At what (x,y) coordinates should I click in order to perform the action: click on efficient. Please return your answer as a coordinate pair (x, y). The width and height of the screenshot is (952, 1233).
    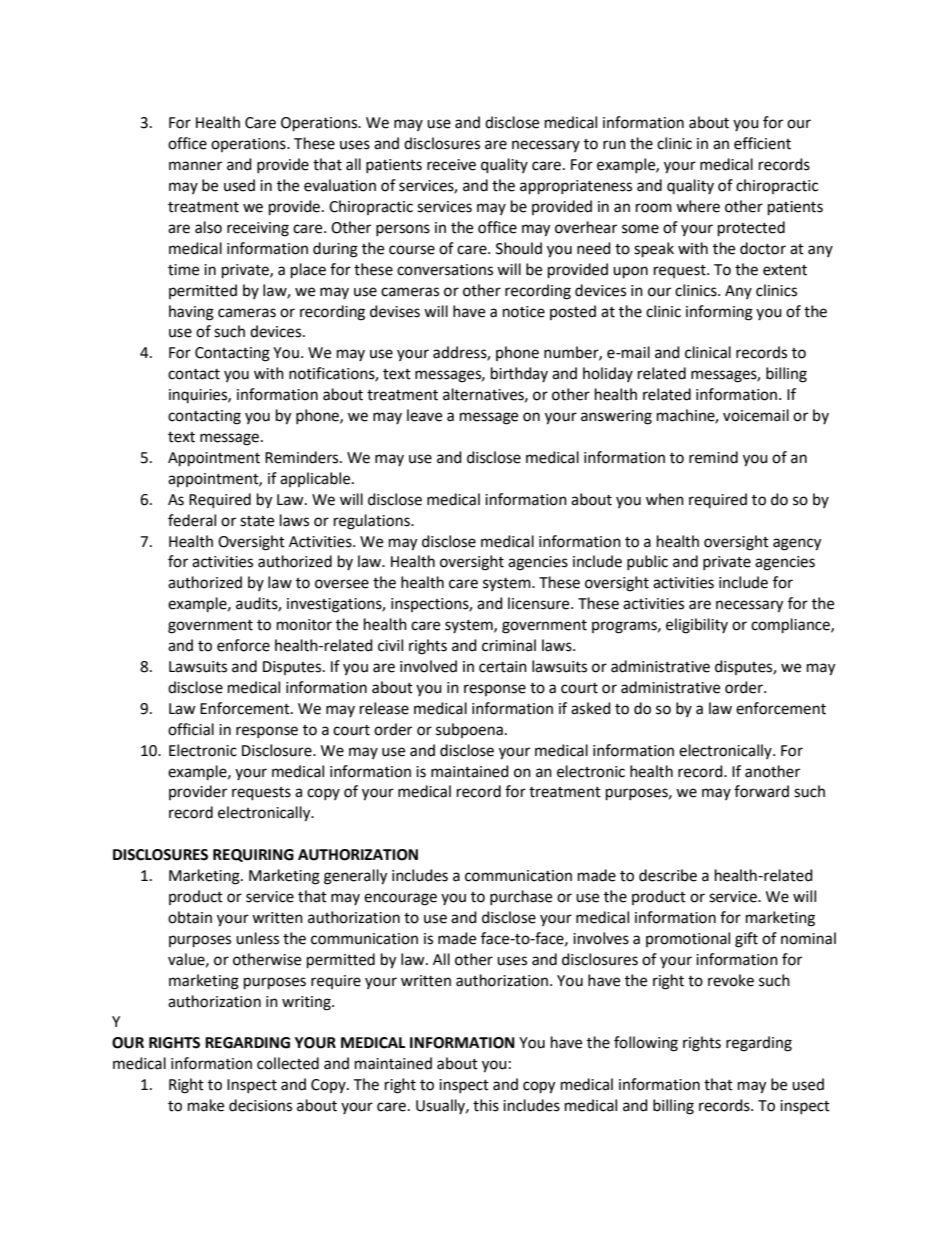
    Looking at the image, I should click on (762, 143).
